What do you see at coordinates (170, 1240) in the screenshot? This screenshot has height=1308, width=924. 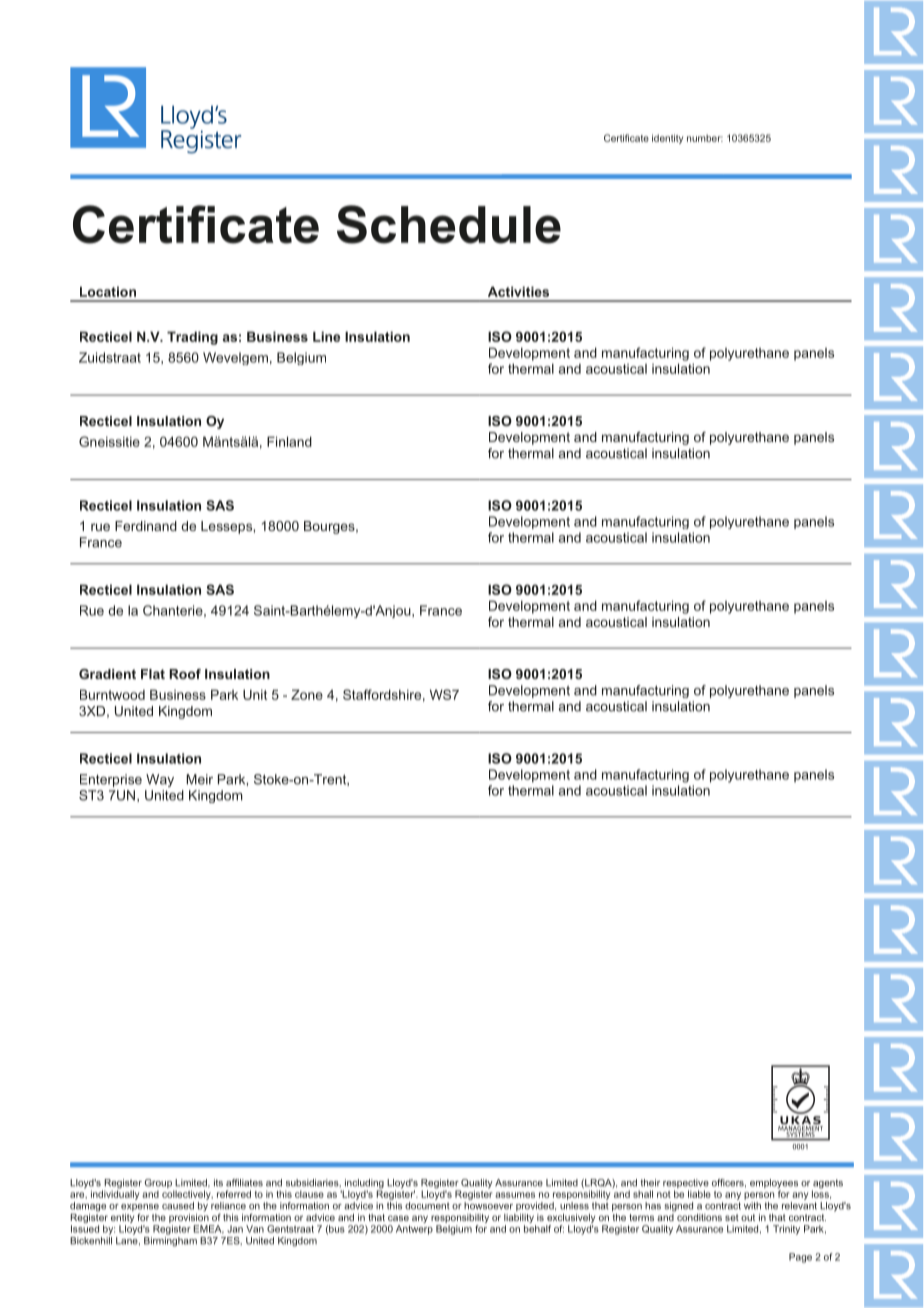 I see `Birmingham` at bounding box center [170, 1240].
